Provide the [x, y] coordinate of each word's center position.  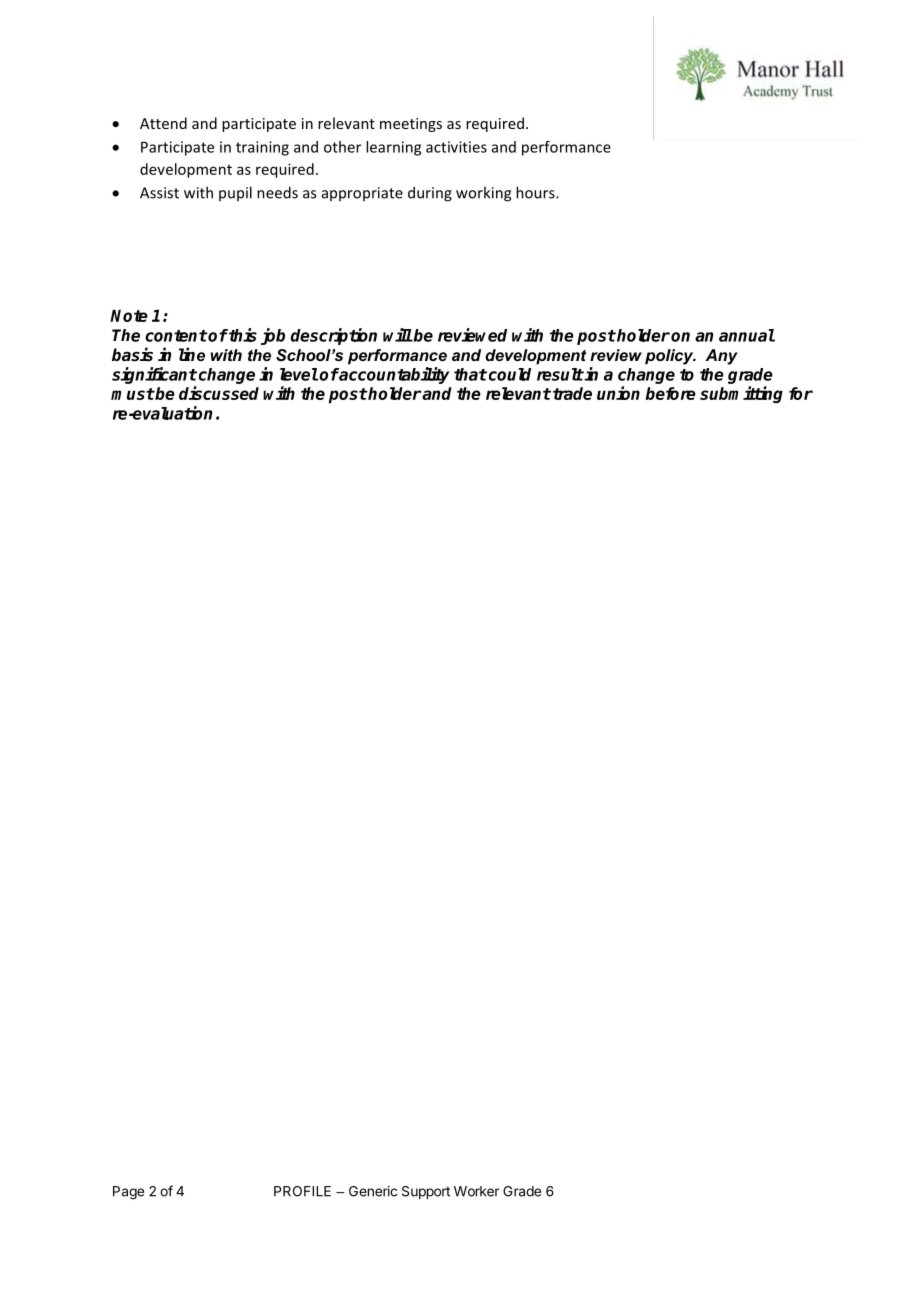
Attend [163, 123]
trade [572, 393]
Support [426, 1192]
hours [536, 192]
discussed [219, 393]
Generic [373, 1191]
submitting [741, 394]
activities [456, 147]
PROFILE [302, 1191]
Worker [476, 1191]
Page [128, 1193]
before [670, 393]
